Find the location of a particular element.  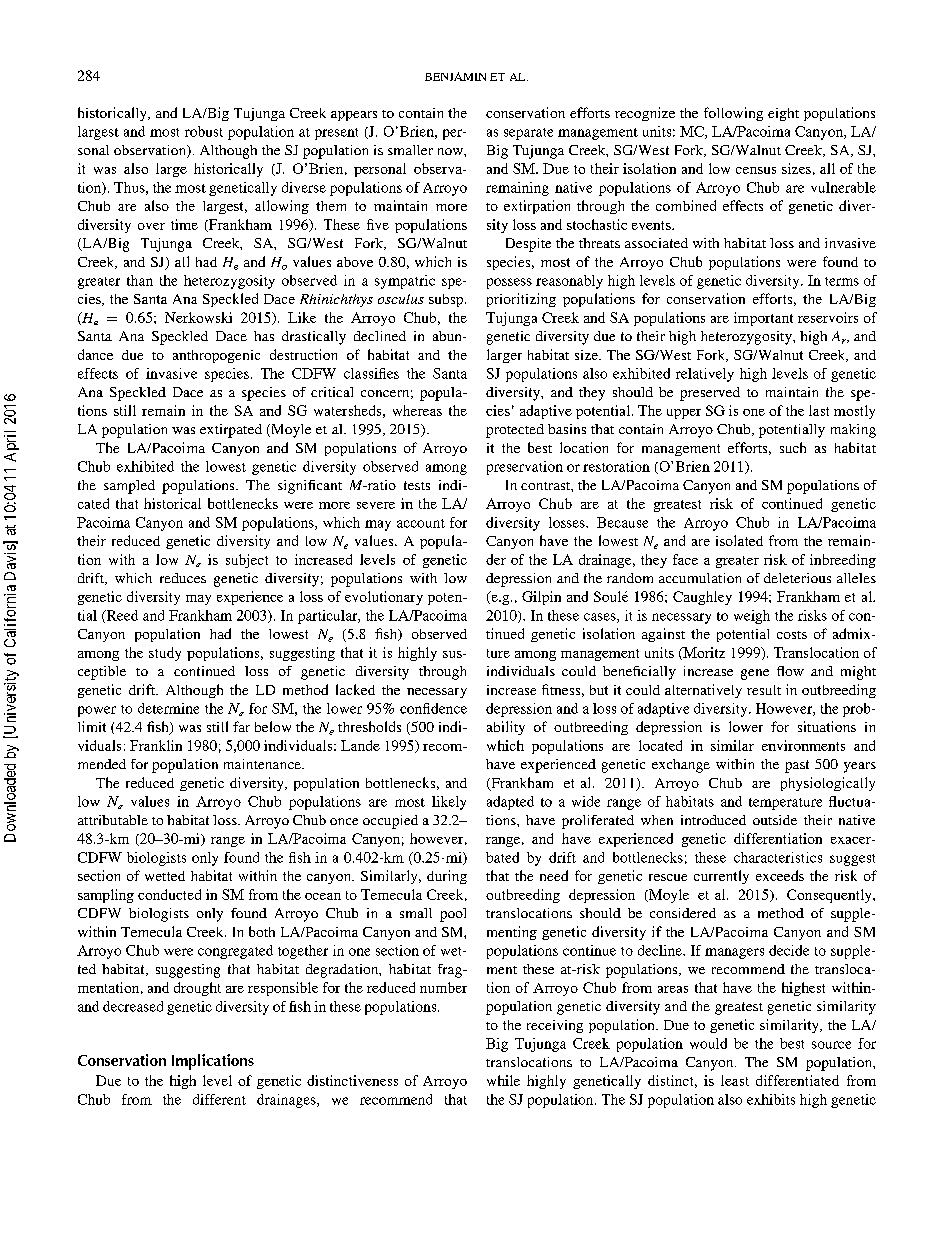

such is located at coordinates (793, 447).
